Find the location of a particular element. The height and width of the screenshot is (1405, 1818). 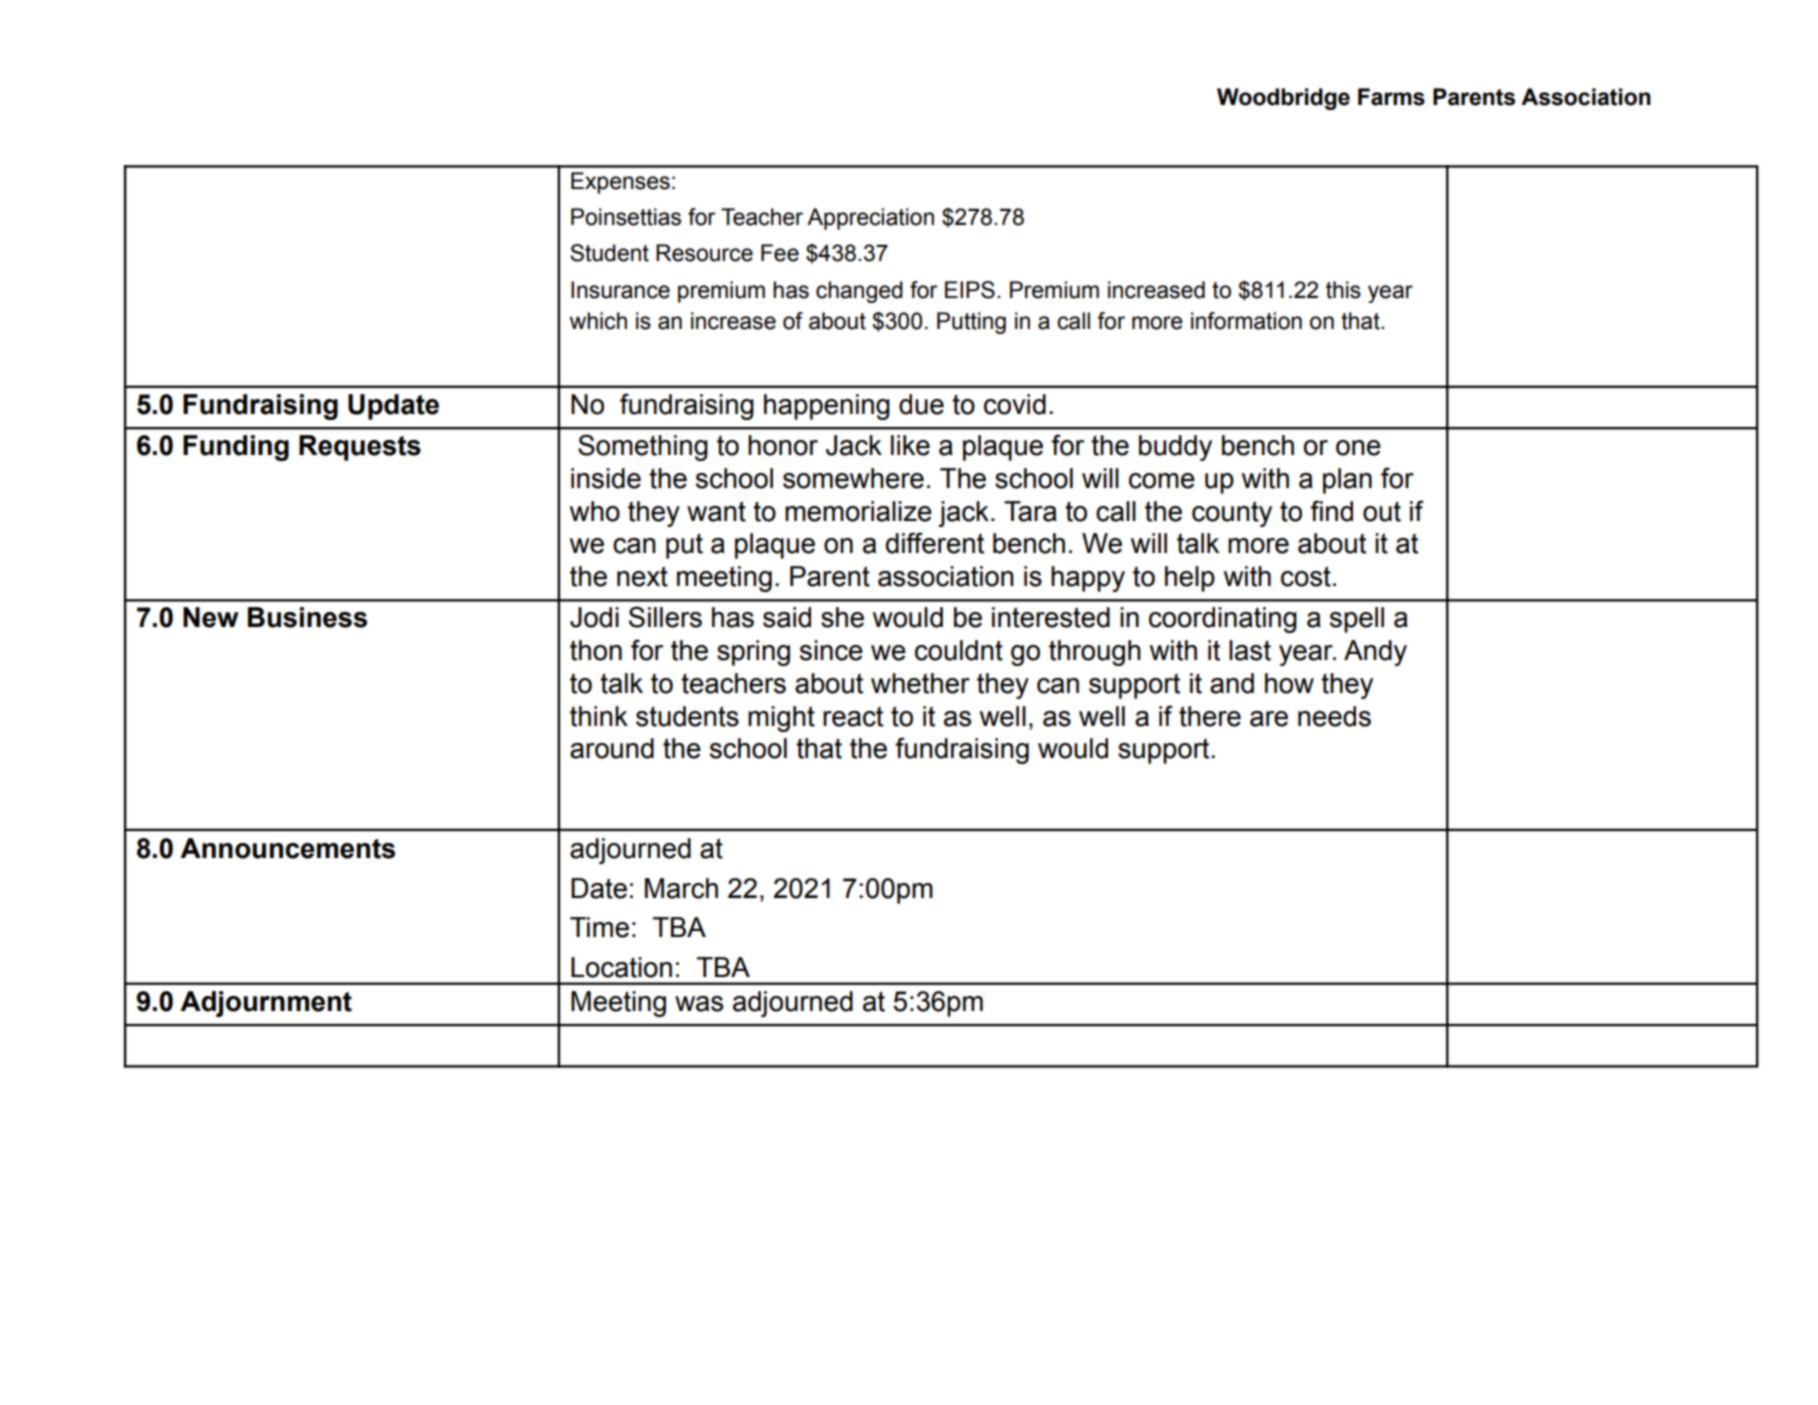

Adjournment is located at coordinates (266, 1004).
